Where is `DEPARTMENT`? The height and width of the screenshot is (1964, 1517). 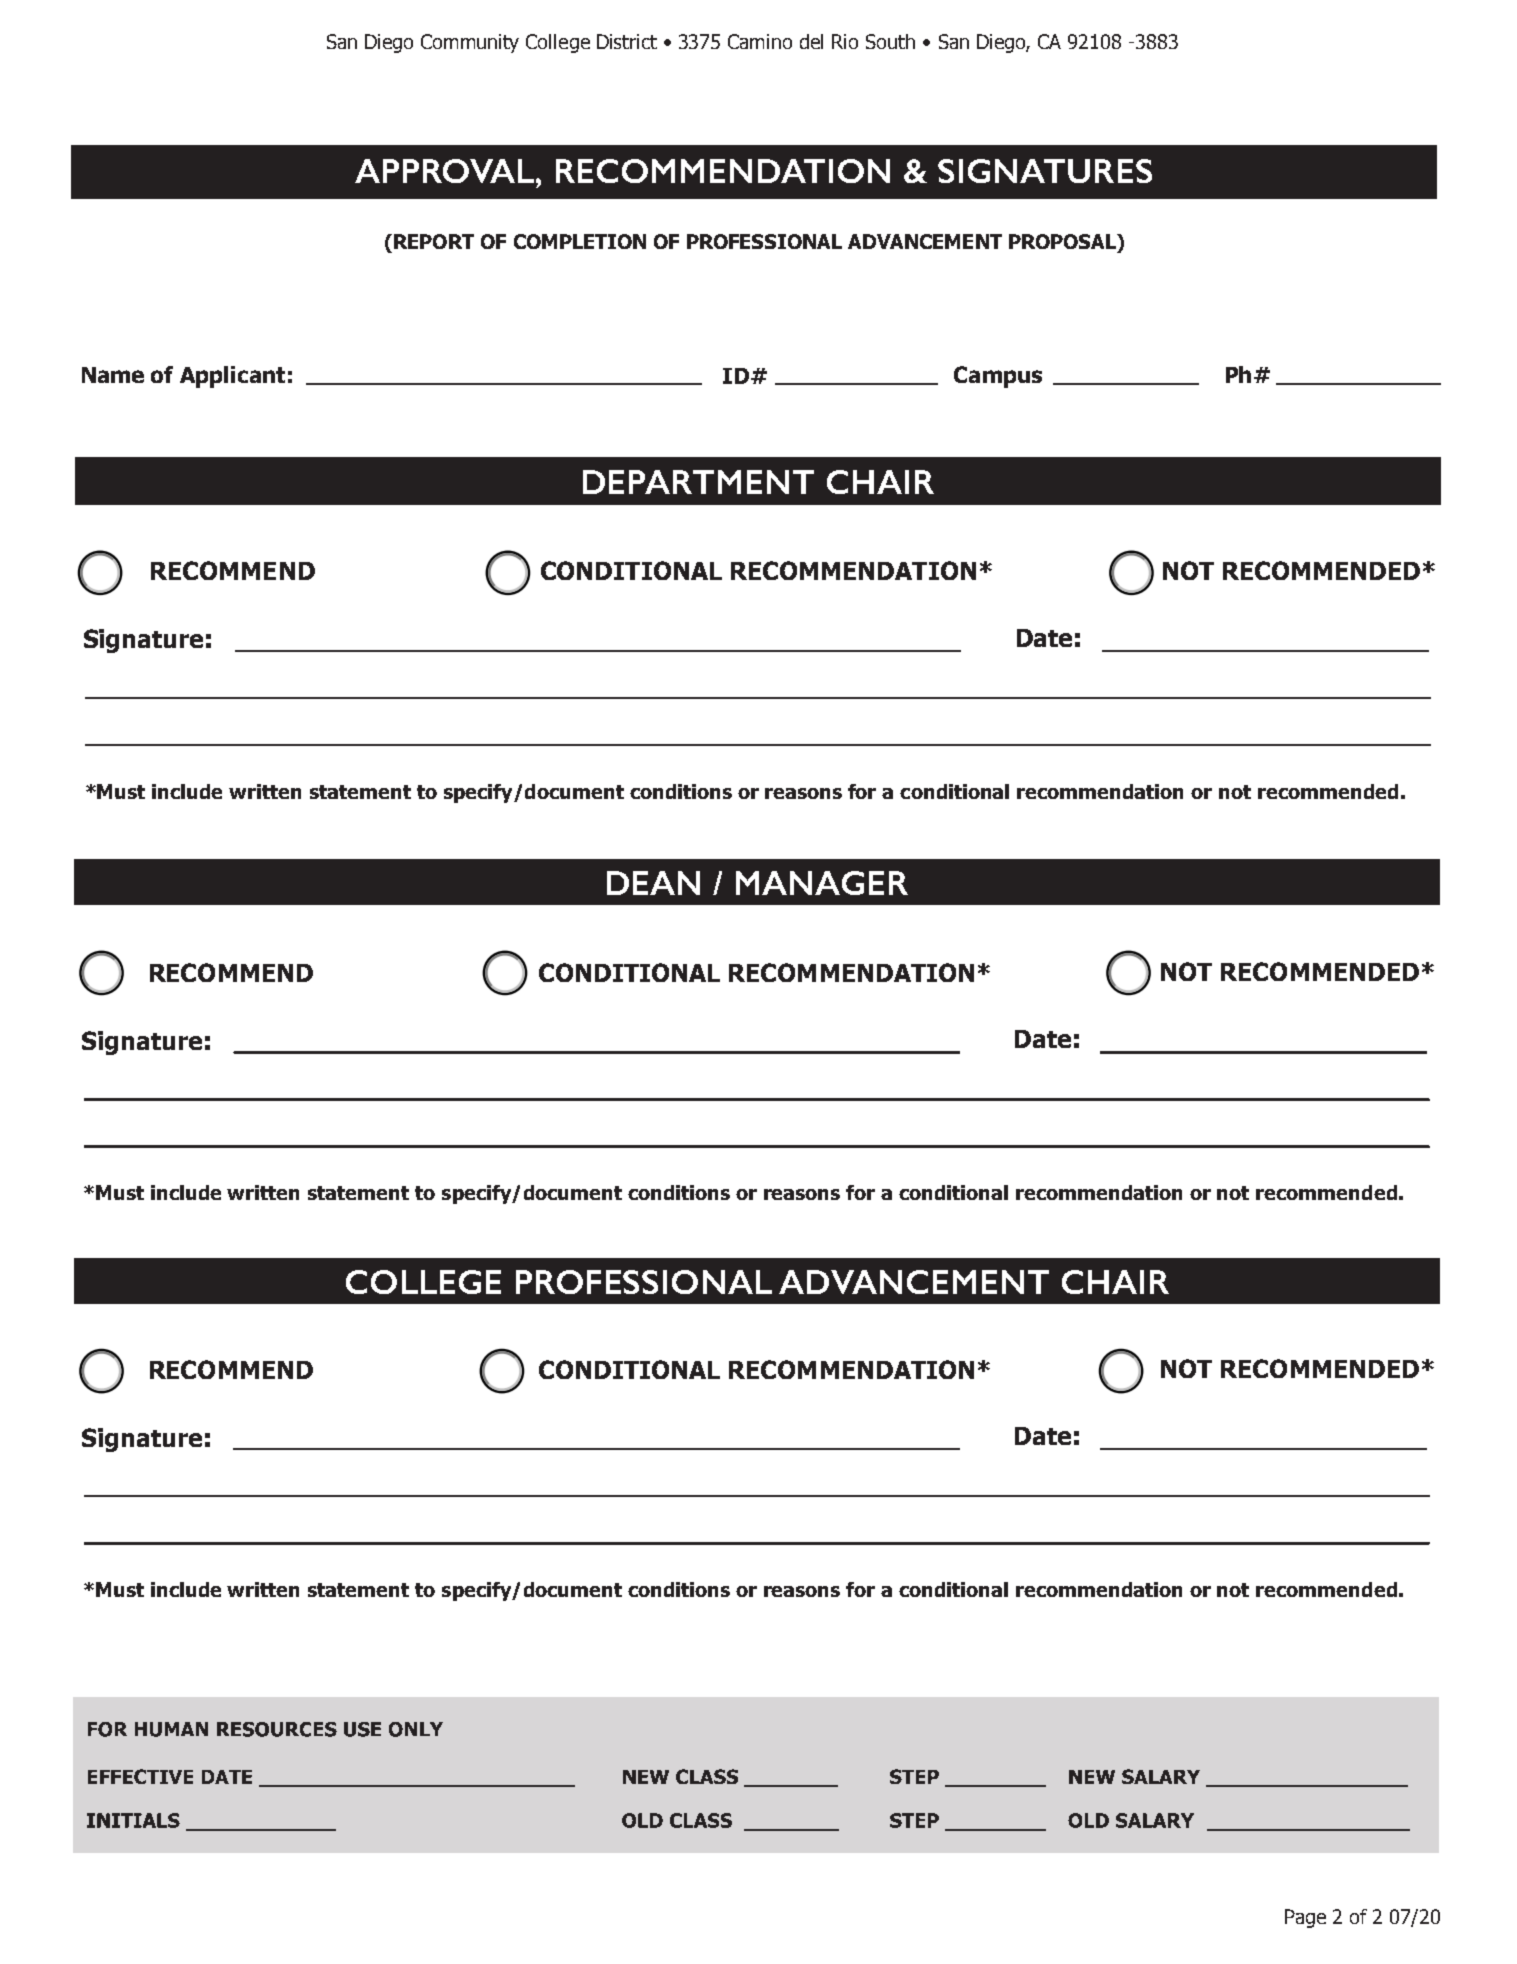 DEPARTMENT is located at coordinates (698, 482).
